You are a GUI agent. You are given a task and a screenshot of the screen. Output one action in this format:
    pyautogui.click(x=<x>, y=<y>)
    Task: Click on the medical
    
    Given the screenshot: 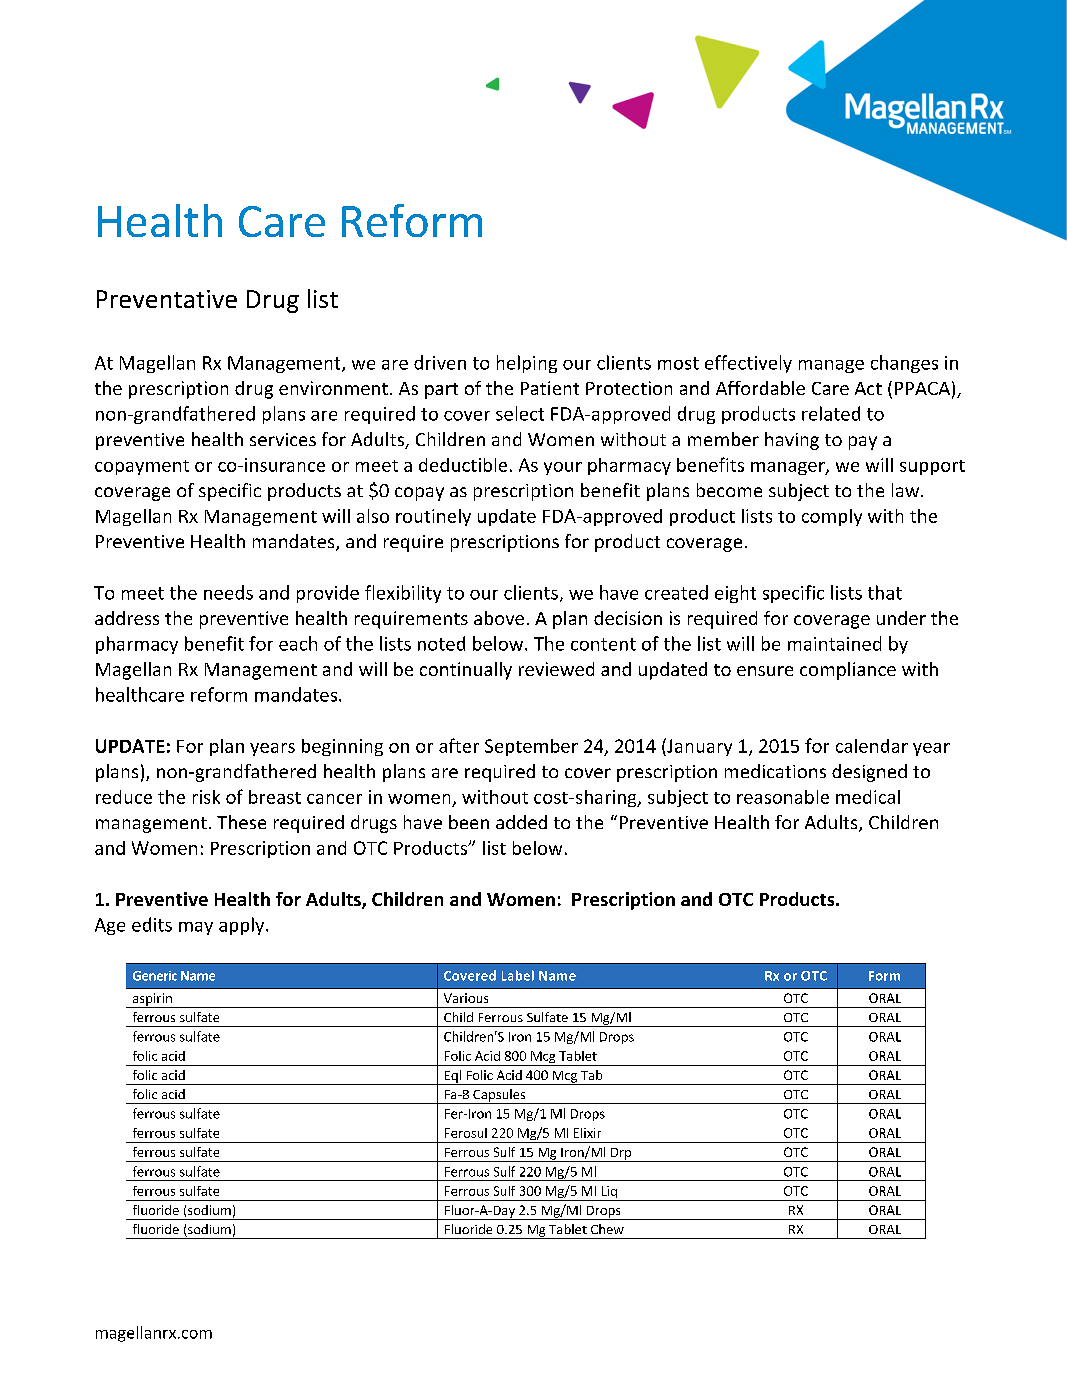 What is the action you would take?
    pyautogui.click(x=868, y=797)
